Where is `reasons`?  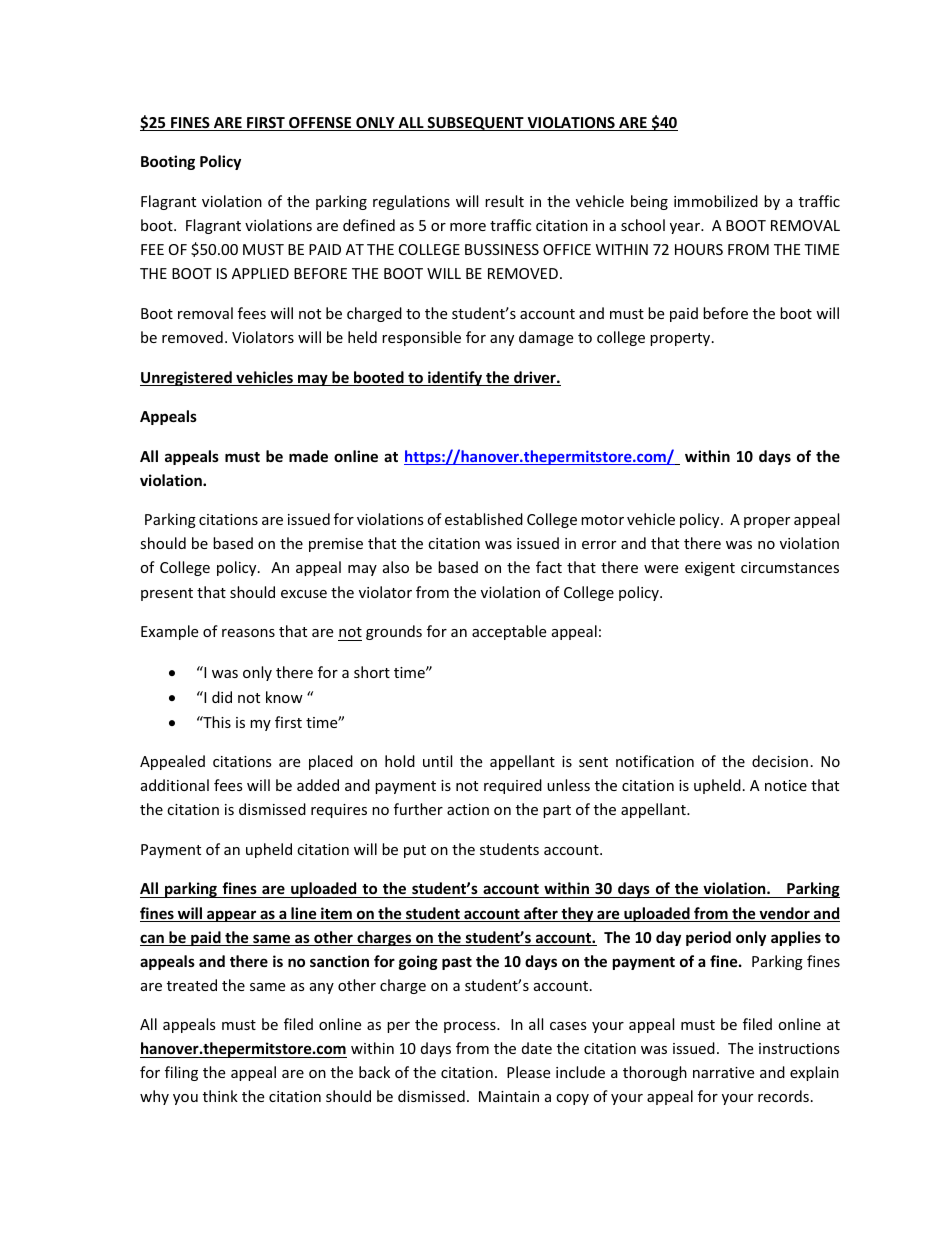
reasons is located at coordinates (248, 633).
